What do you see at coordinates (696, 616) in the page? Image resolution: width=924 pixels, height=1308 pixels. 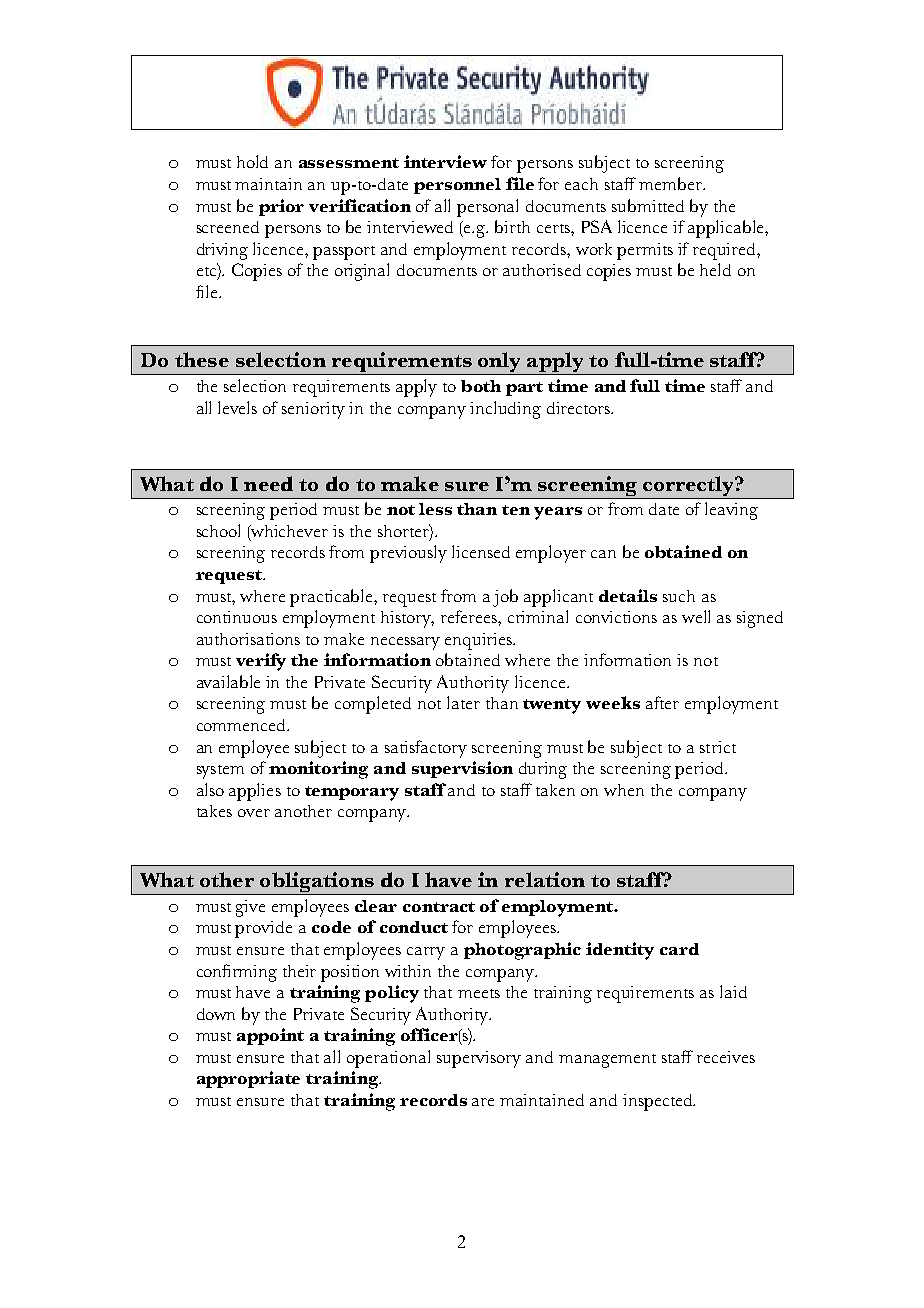 I see `well` at bounding box center [696, 616].
